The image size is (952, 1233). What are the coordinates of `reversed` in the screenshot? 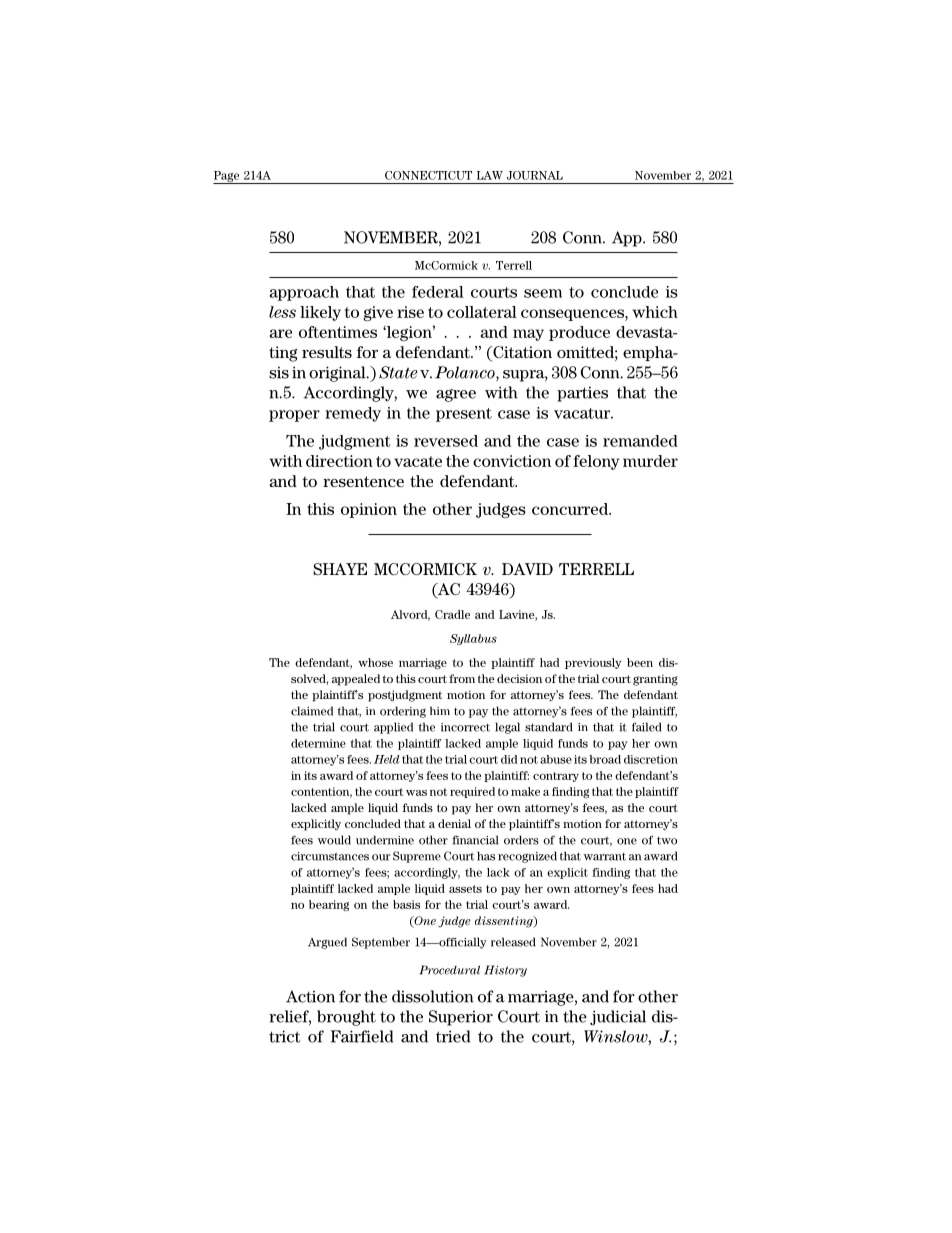 It's located at (446, 441).
